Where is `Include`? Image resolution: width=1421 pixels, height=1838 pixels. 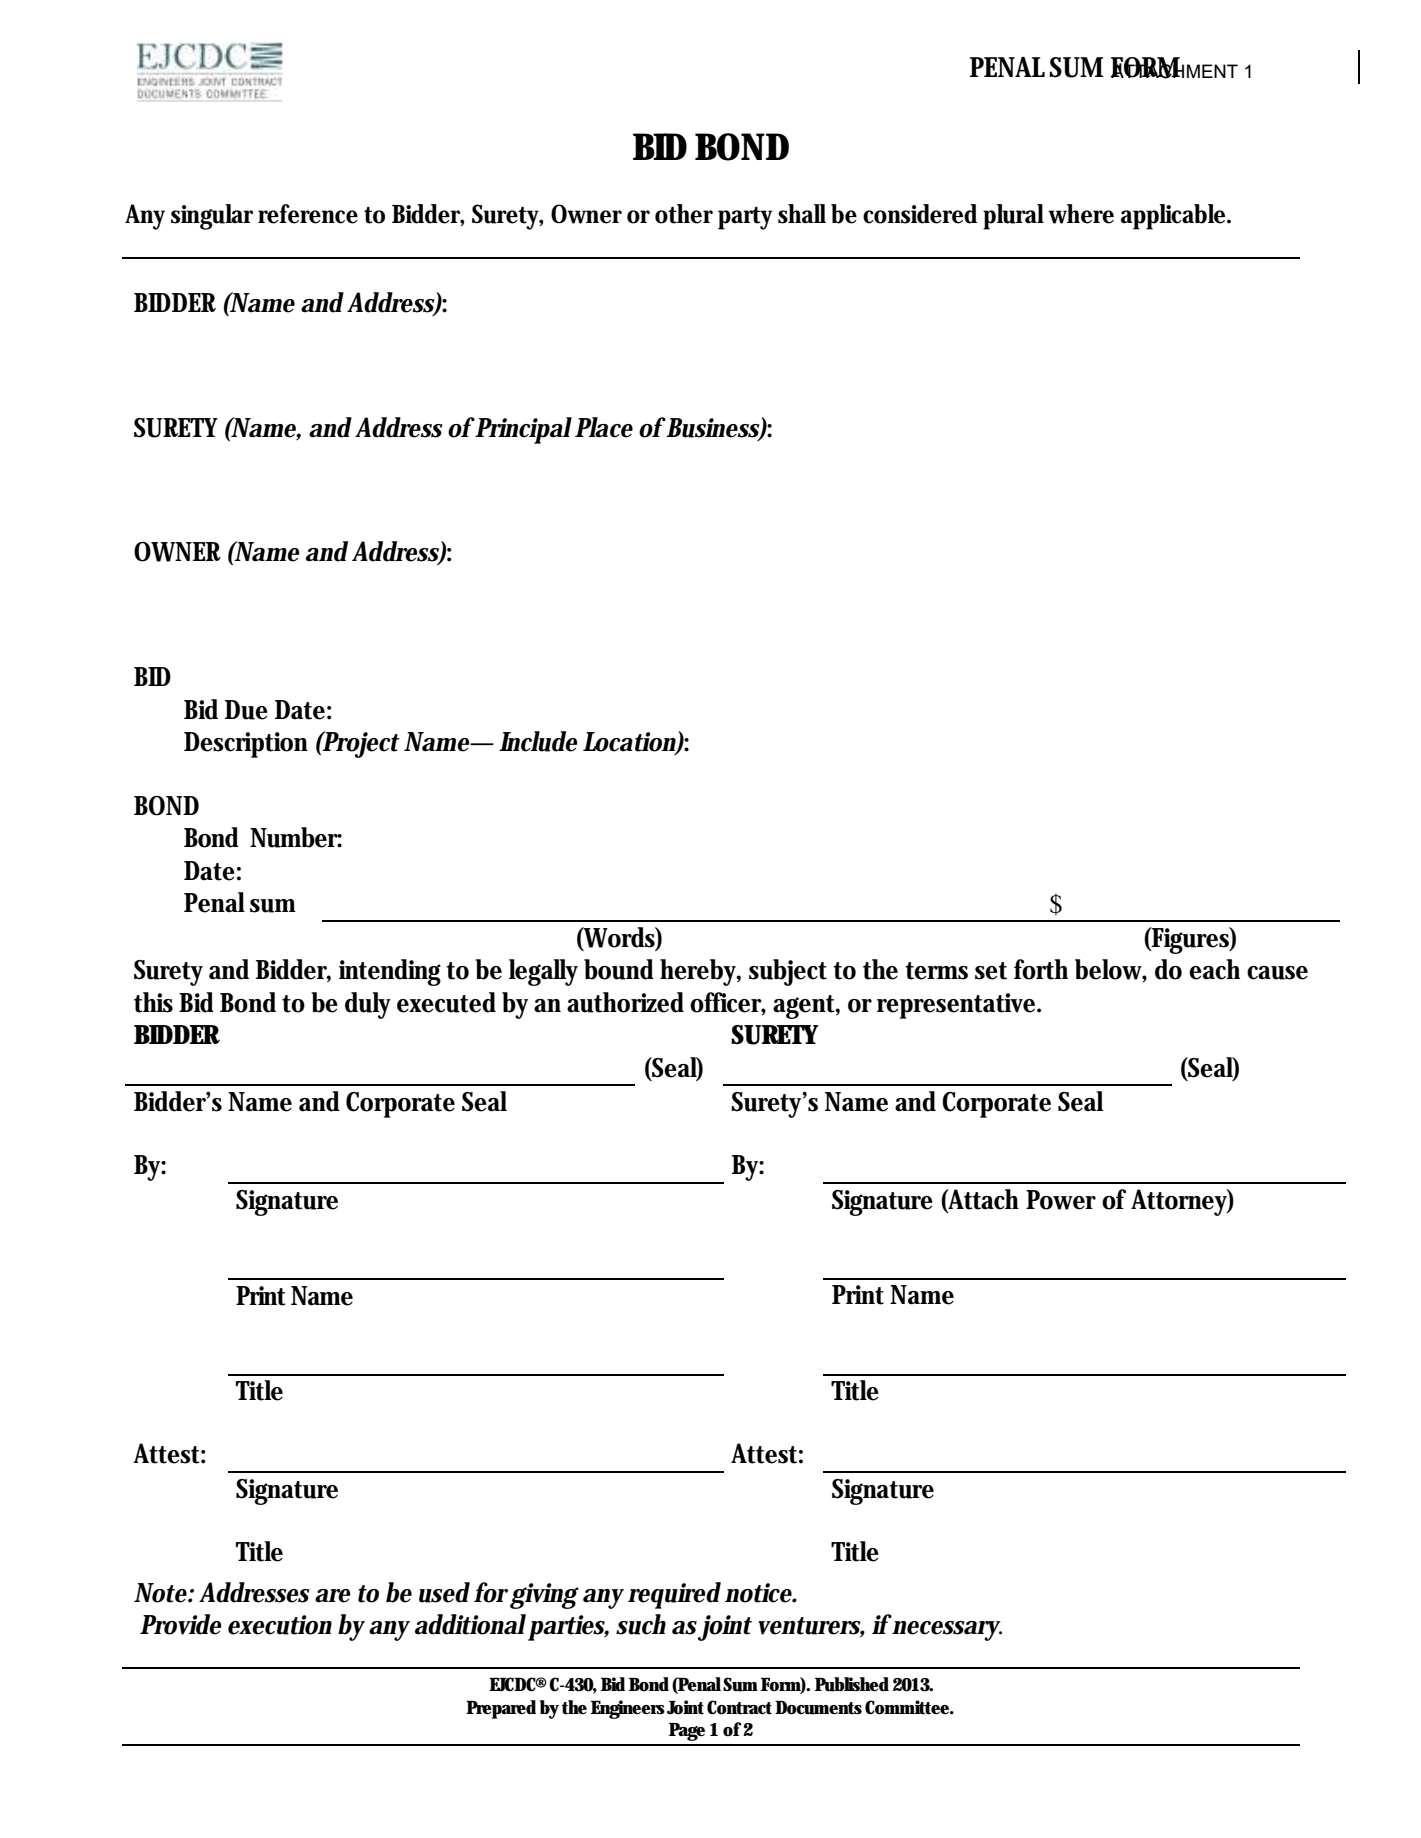
Include is located at coordinates (538, 741).
